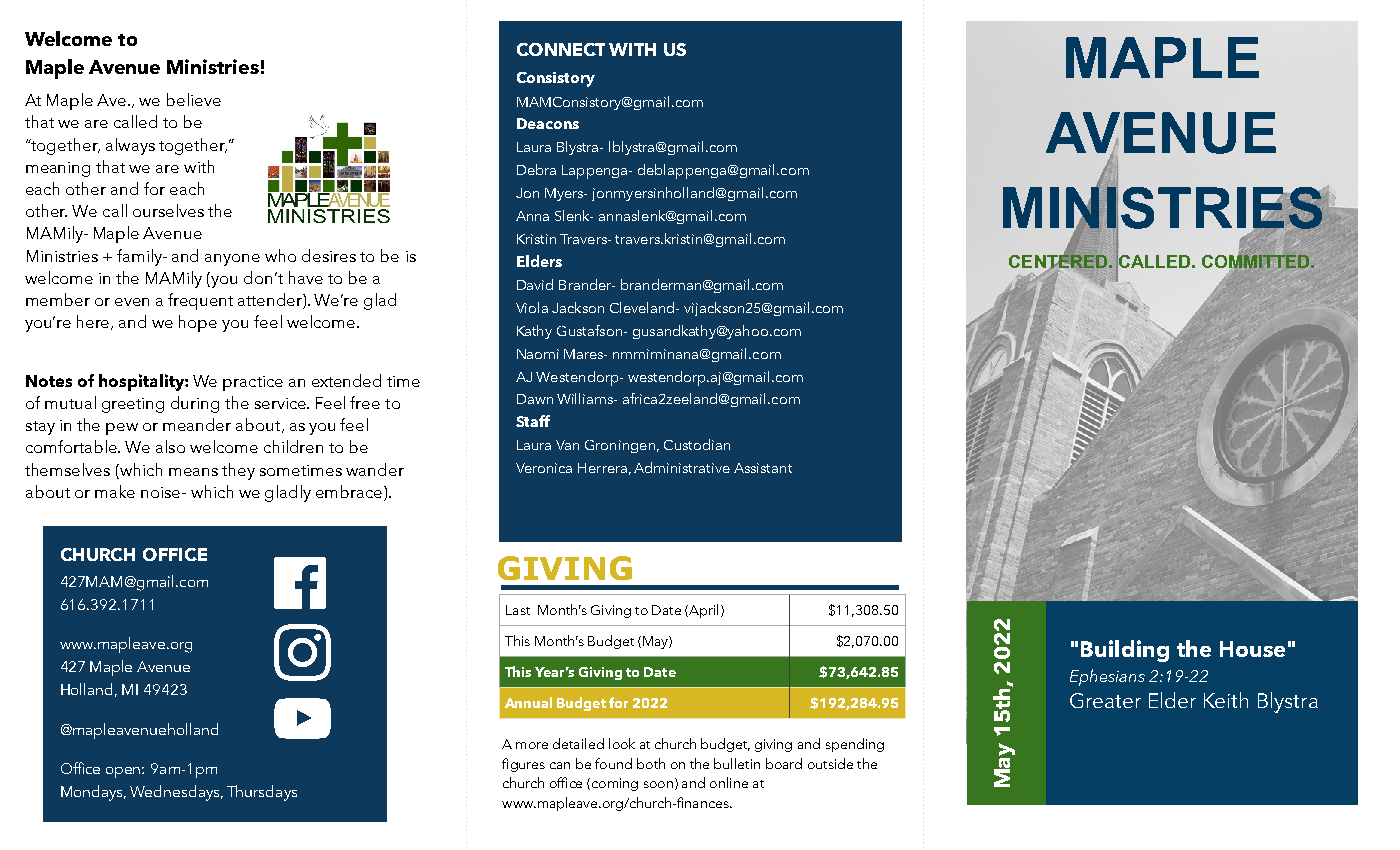  Describe the element at coordinates (548, 123) in the screenshot. I see `Deacons` at that location.
